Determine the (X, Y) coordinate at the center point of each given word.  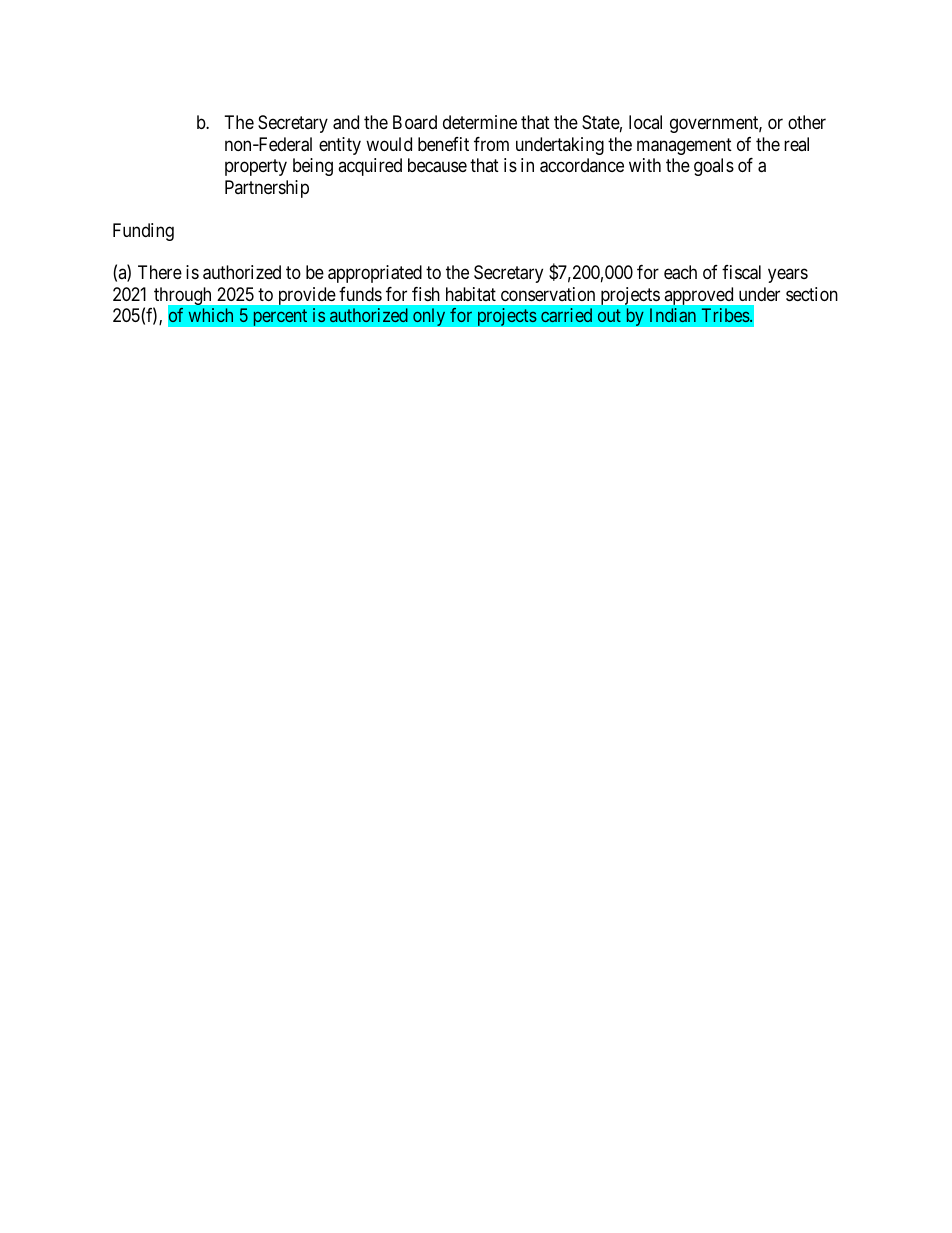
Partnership (267, 189)
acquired (370, 167)
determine (480, 122)
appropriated (375, 274)
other (807, 122)
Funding (143, 232)
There (160, 272)
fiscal (741, 272)
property (256, 167)
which (211, 315)
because (437, 165)
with (645, 165)
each (680, 272)
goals (714, 167)
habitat (471, 294)
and (346, 122)
